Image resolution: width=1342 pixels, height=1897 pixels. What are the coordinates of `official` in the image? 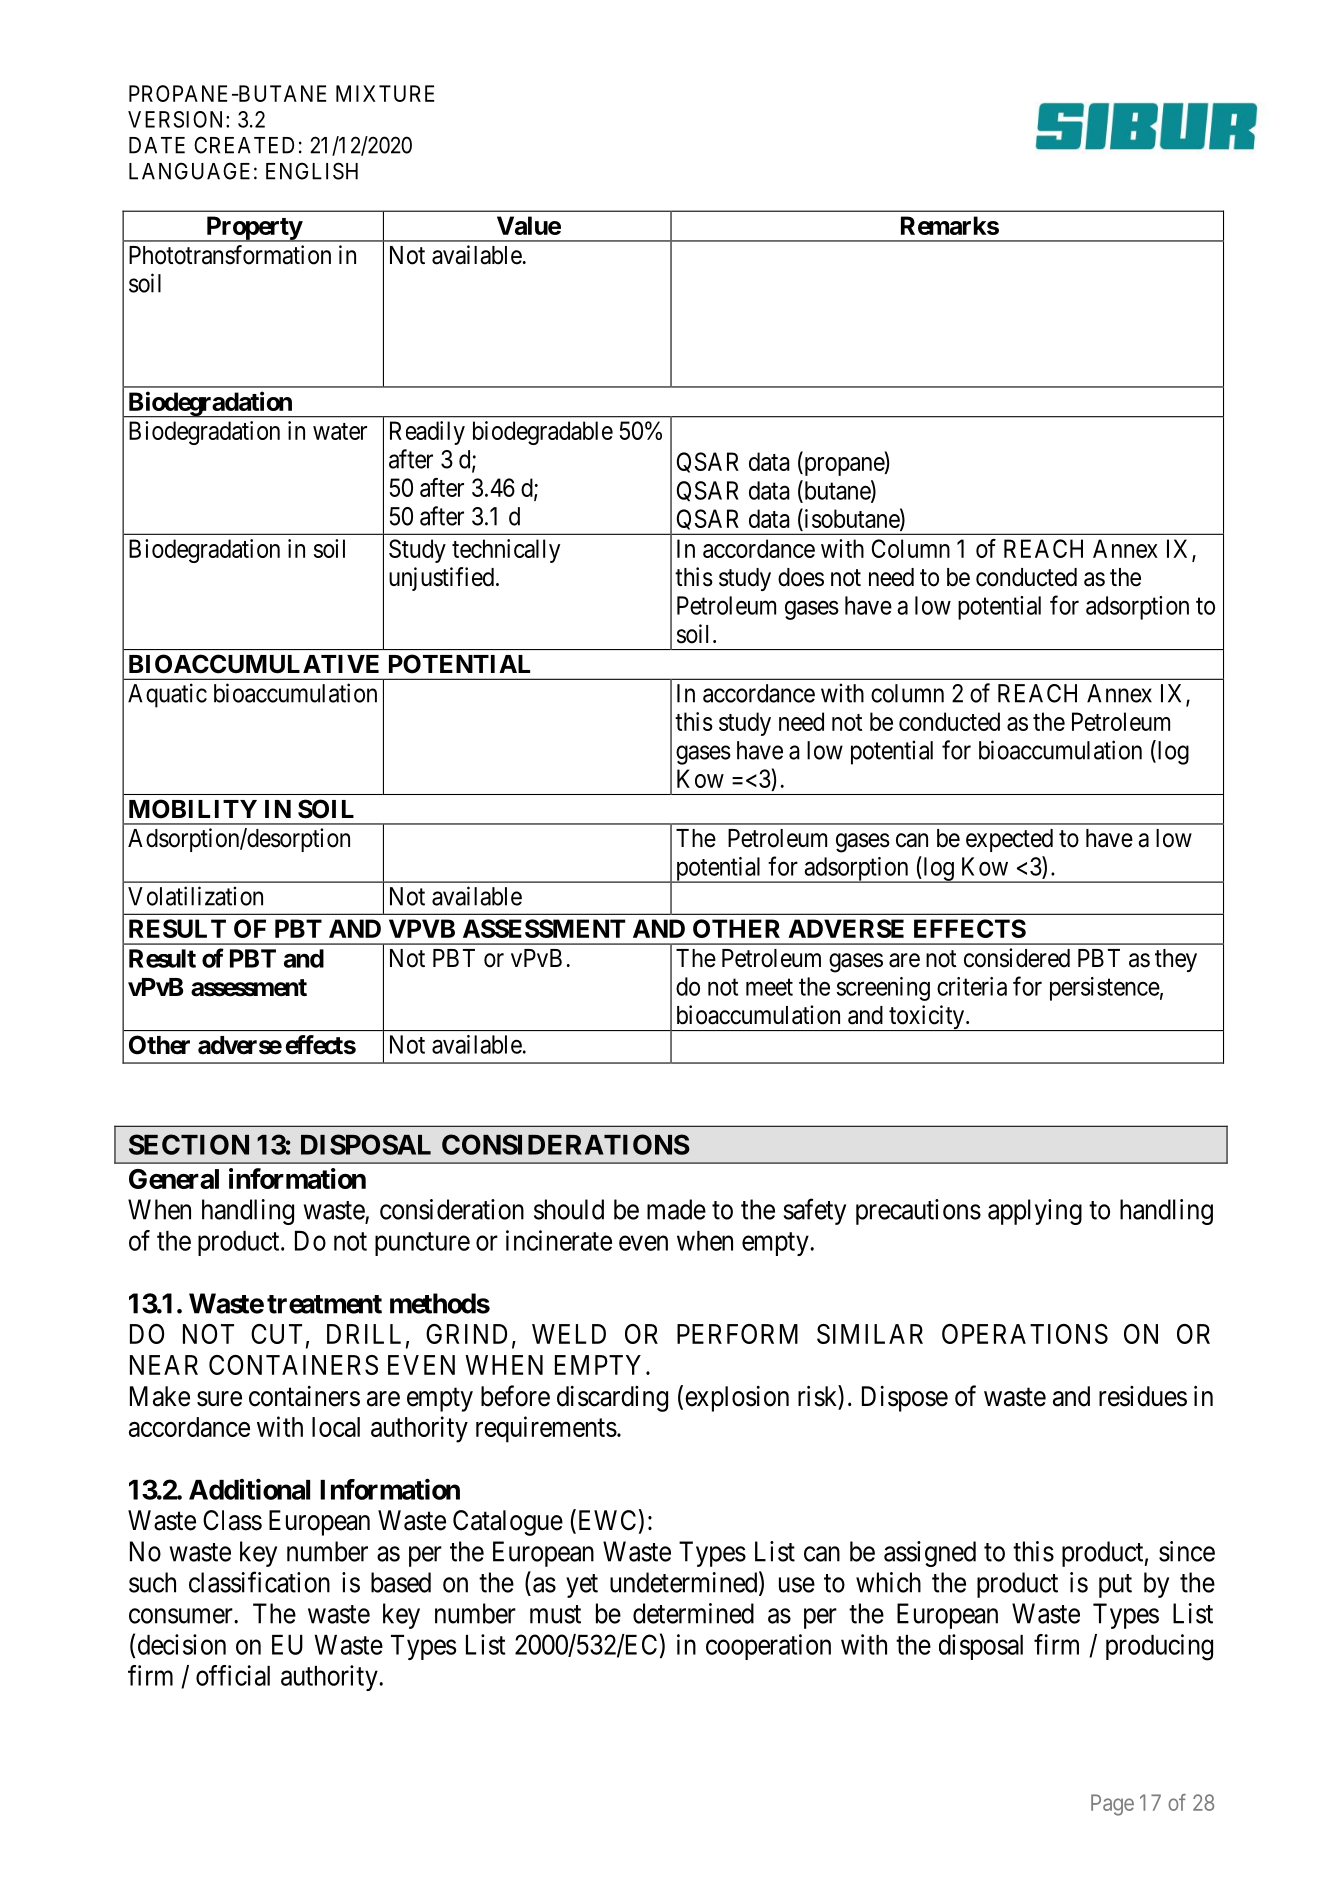 It's located at (233, 1675).
